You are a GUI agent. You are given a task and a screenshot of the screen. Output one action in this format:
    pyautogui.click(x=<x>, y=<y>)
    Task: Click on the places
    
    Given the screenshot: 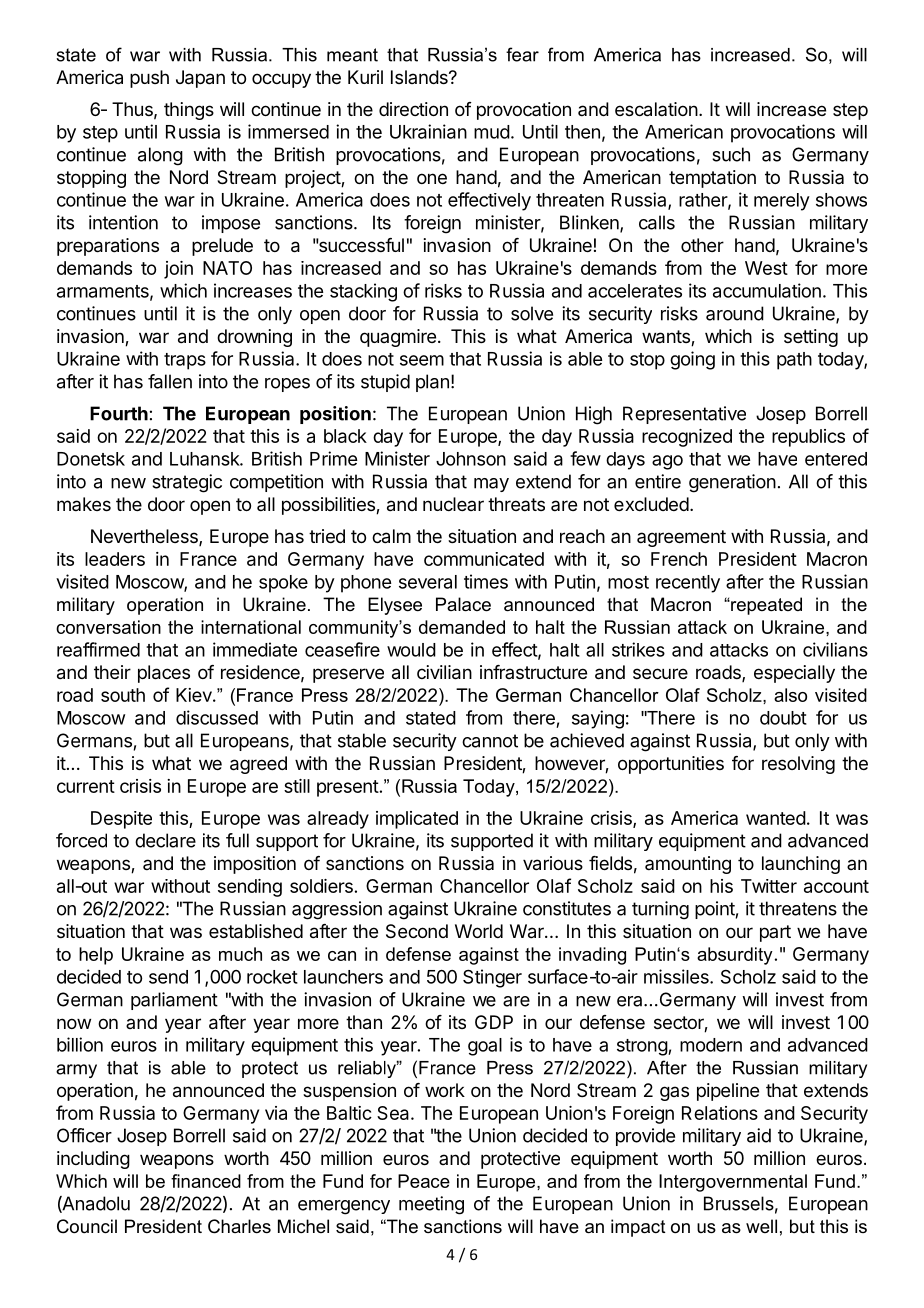 What is the action you would take?
    pyautogui.click(x=164, y=674)
